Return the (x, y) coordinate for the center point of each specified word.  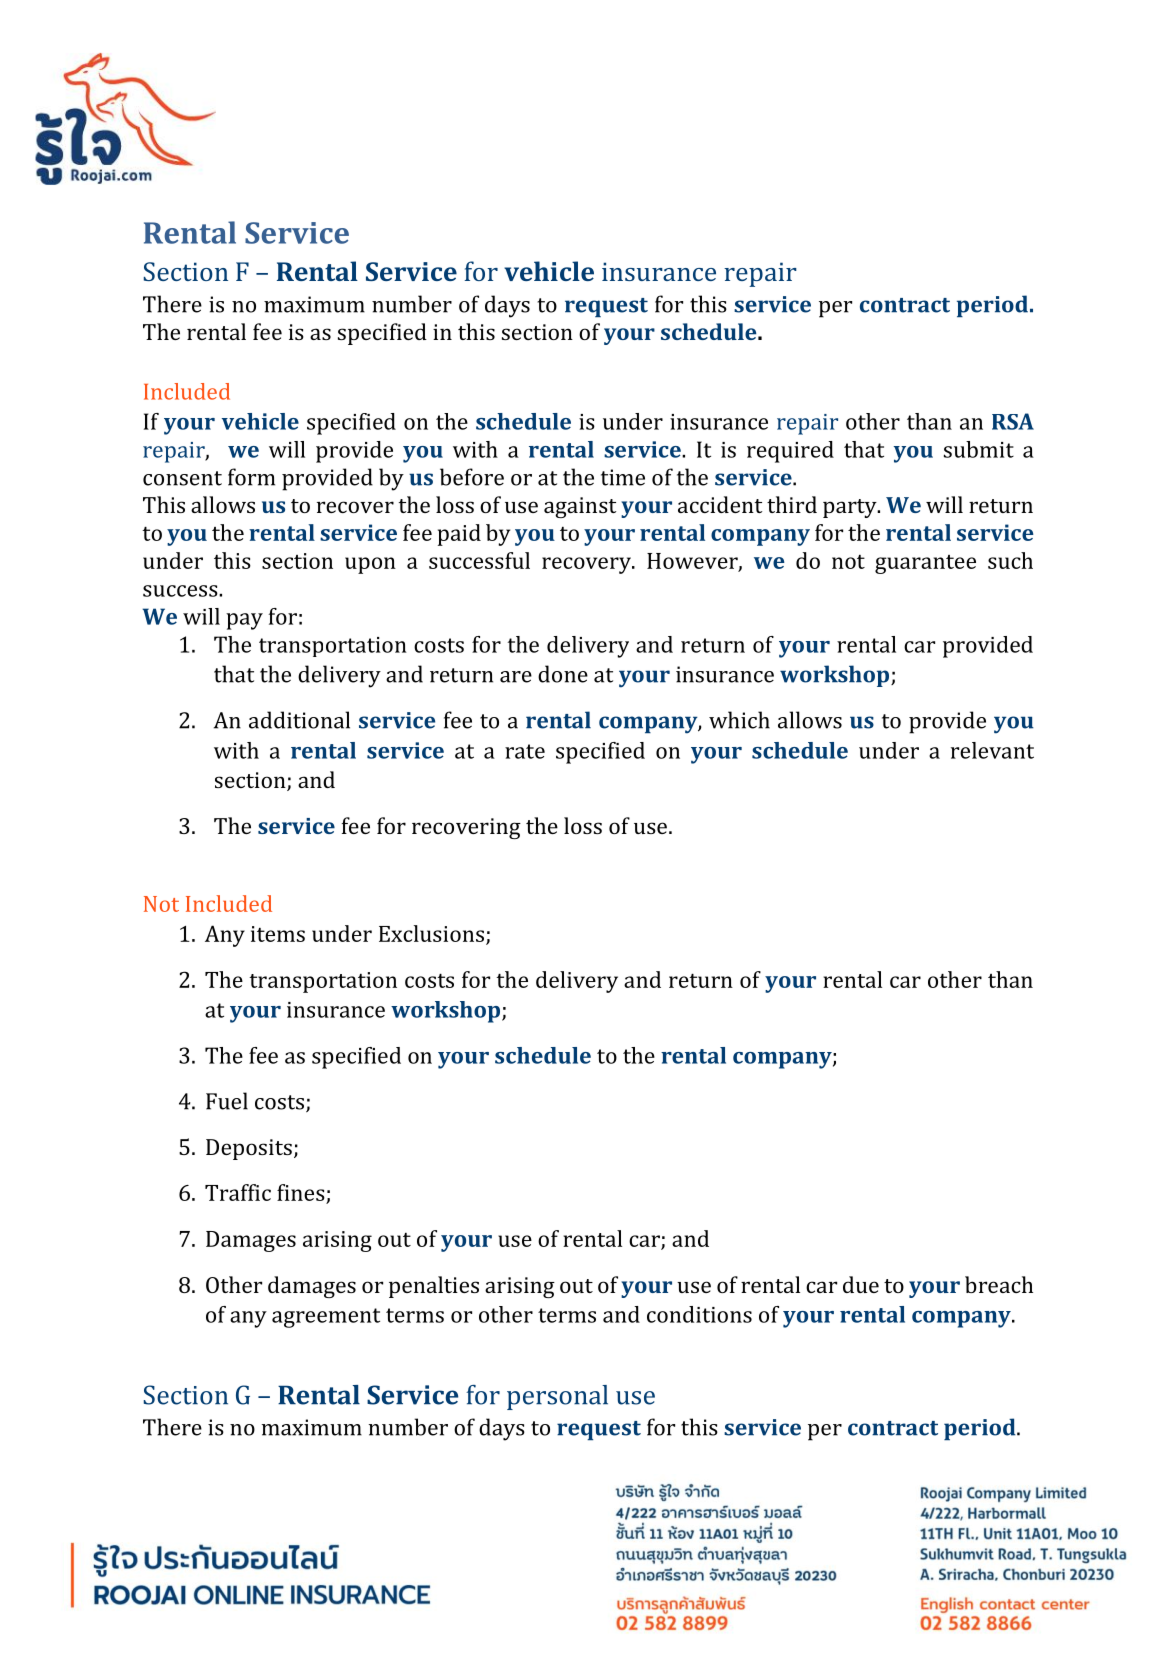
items (278, 934)
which (739, 720)
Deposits (249, 1149)
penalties (434, 1287)
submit (979, 449)
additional (299, 720)
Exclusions (431, 933)
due (861, 1284)
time (623, 477)
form (251, 477)
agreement (326, 1318)
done (563, 674)
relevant (992, 750)
